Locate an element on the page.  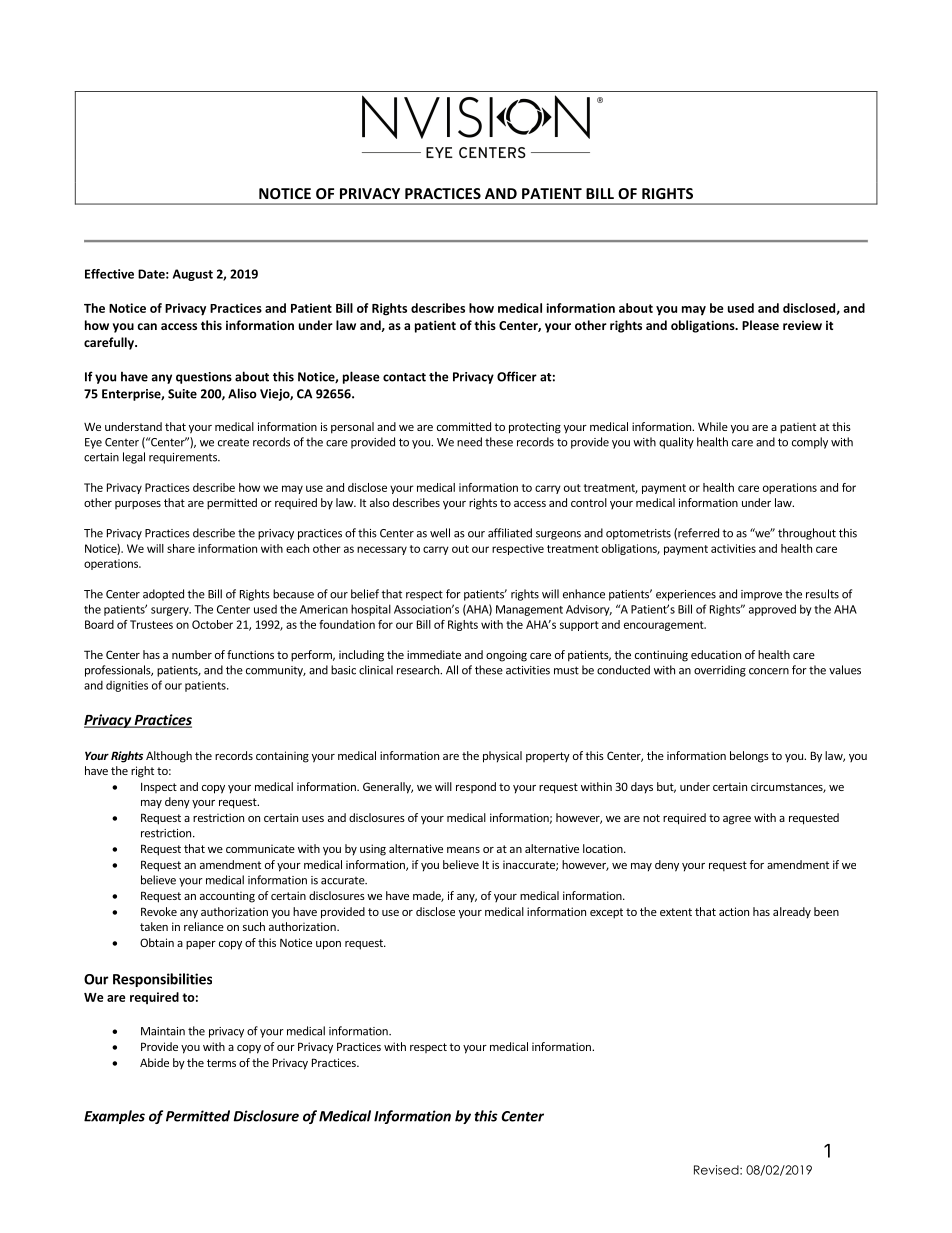
August is located at coordinates (193, 275).
